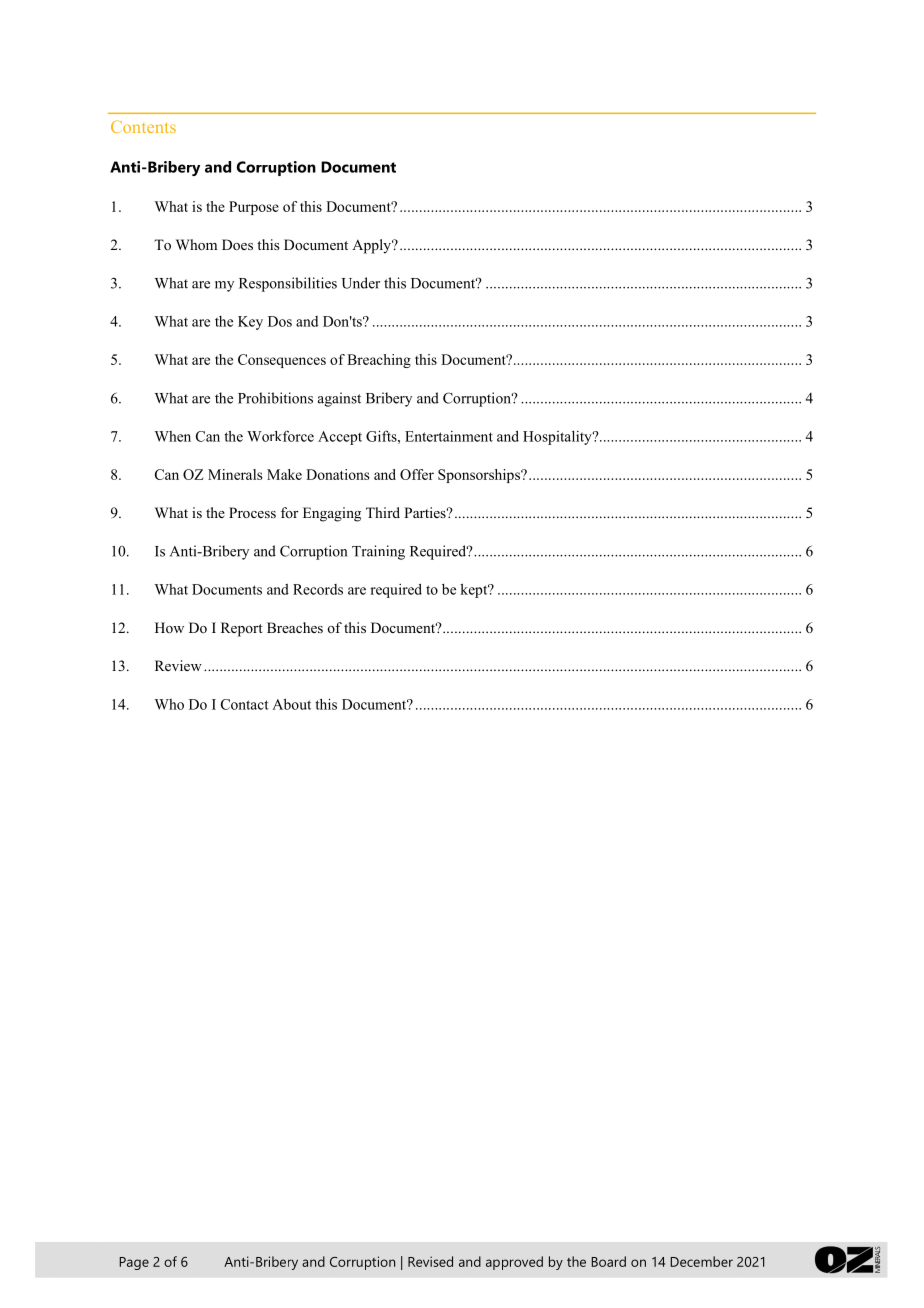 This screenshot has width=924, height=1308. I want to click on Training, so click(378, 552).
